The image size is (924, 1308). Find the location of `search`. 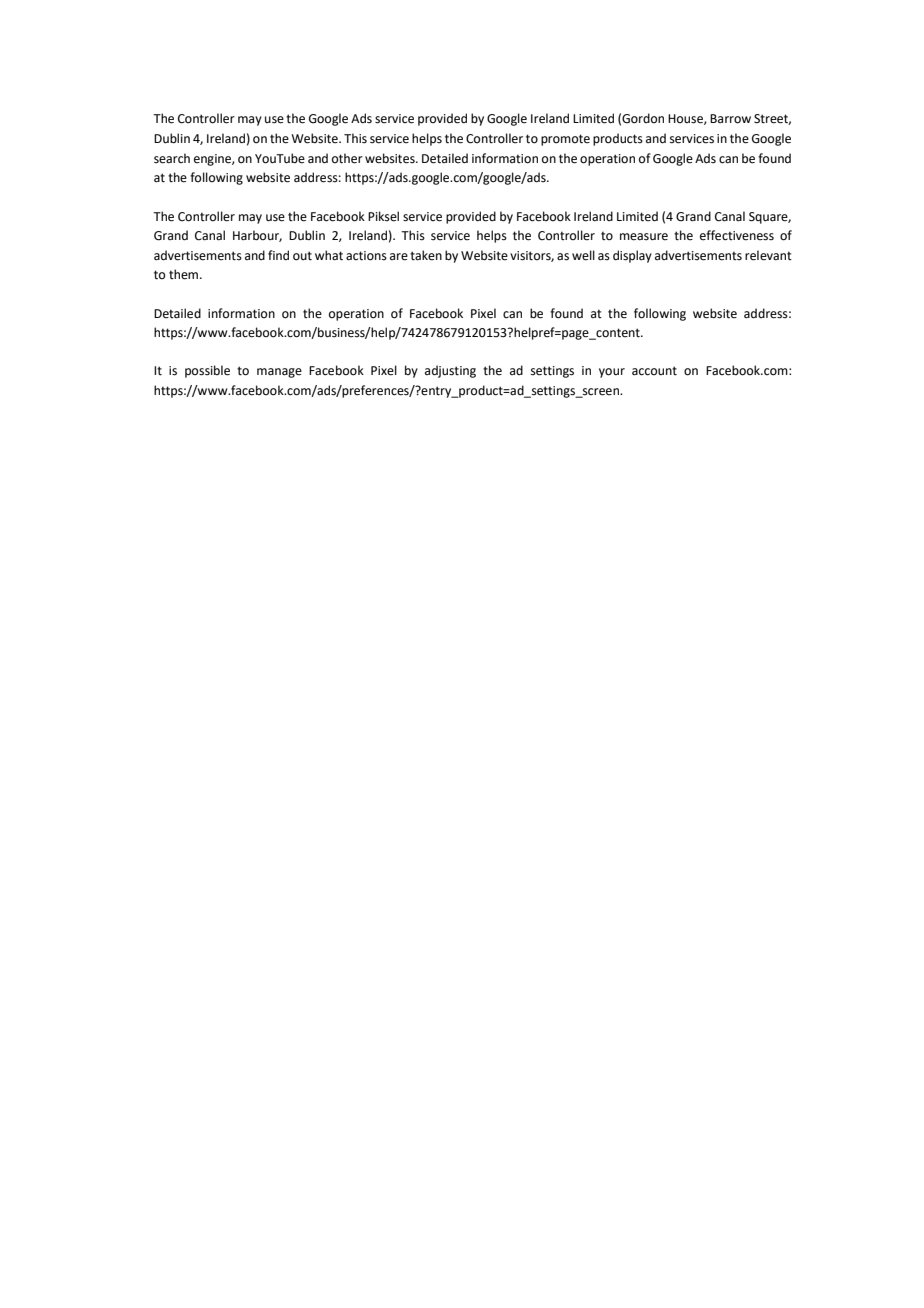

search is located at coordinates (172, 158).
